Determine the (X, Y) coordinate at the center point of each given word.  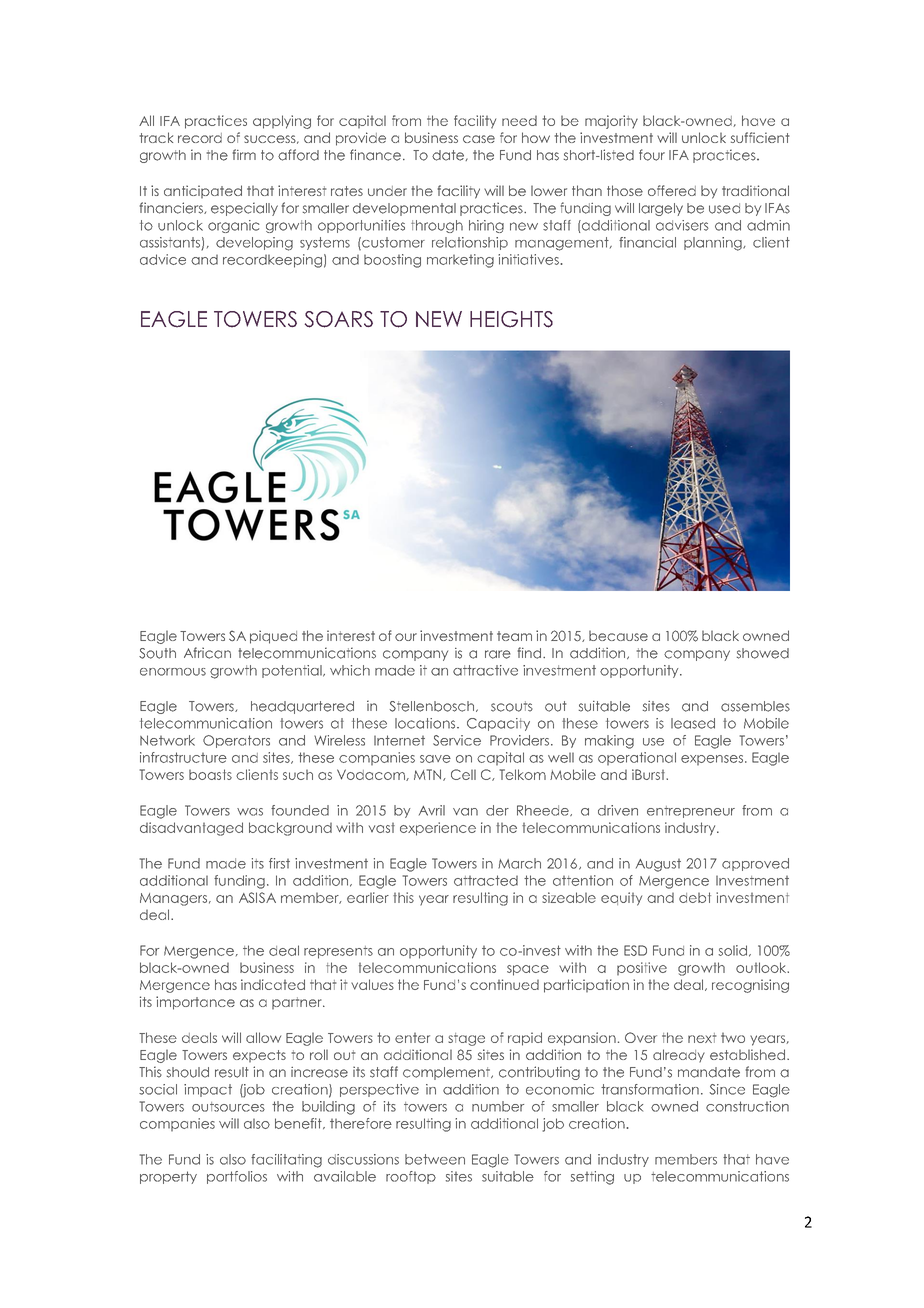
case (479, 139)
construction (747, 1106)
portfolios (237, 1177)
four (652, 155)
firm (244, 154)
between (435, 1159)
